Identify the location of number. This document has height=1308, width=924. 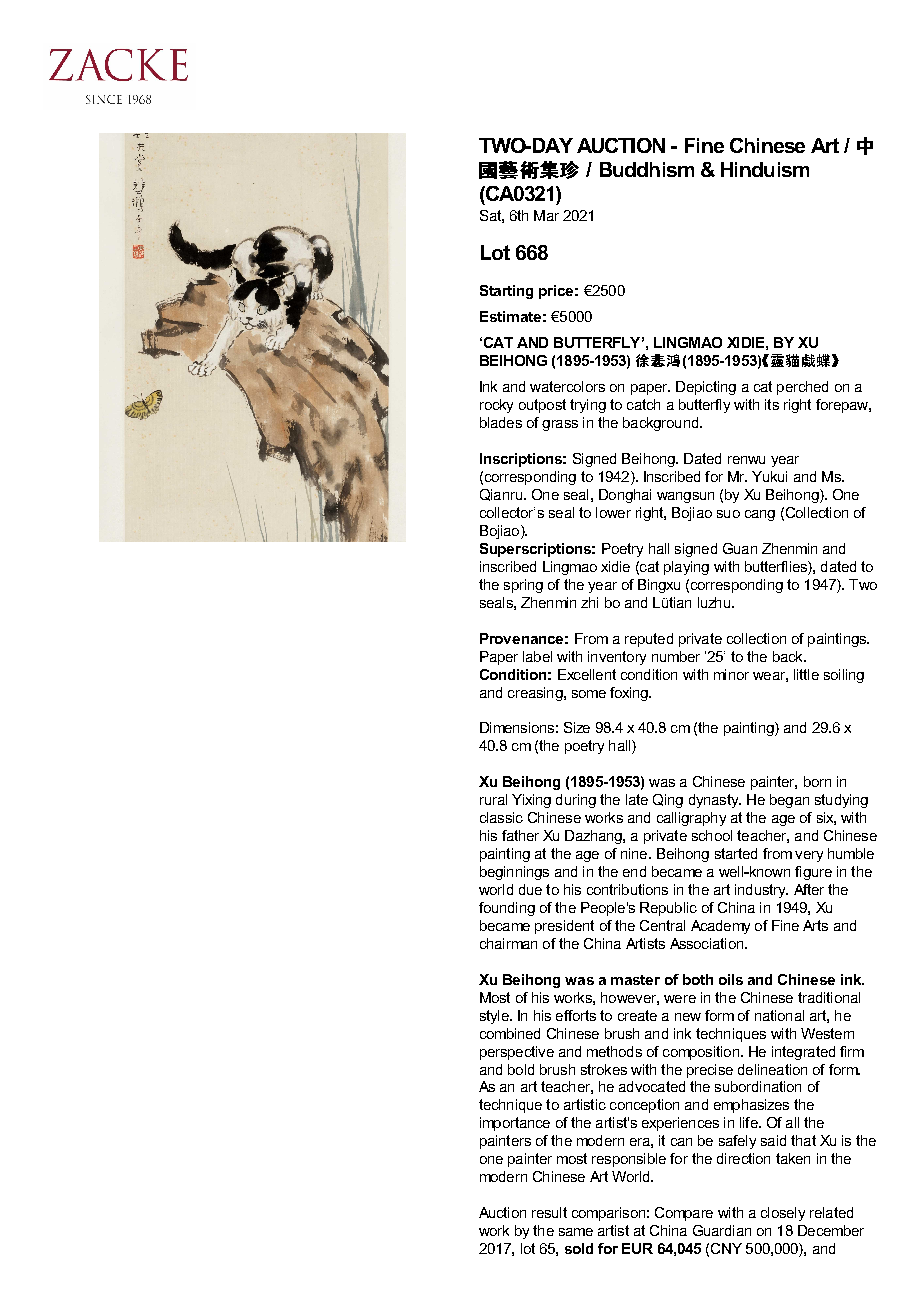
(676, 656).
